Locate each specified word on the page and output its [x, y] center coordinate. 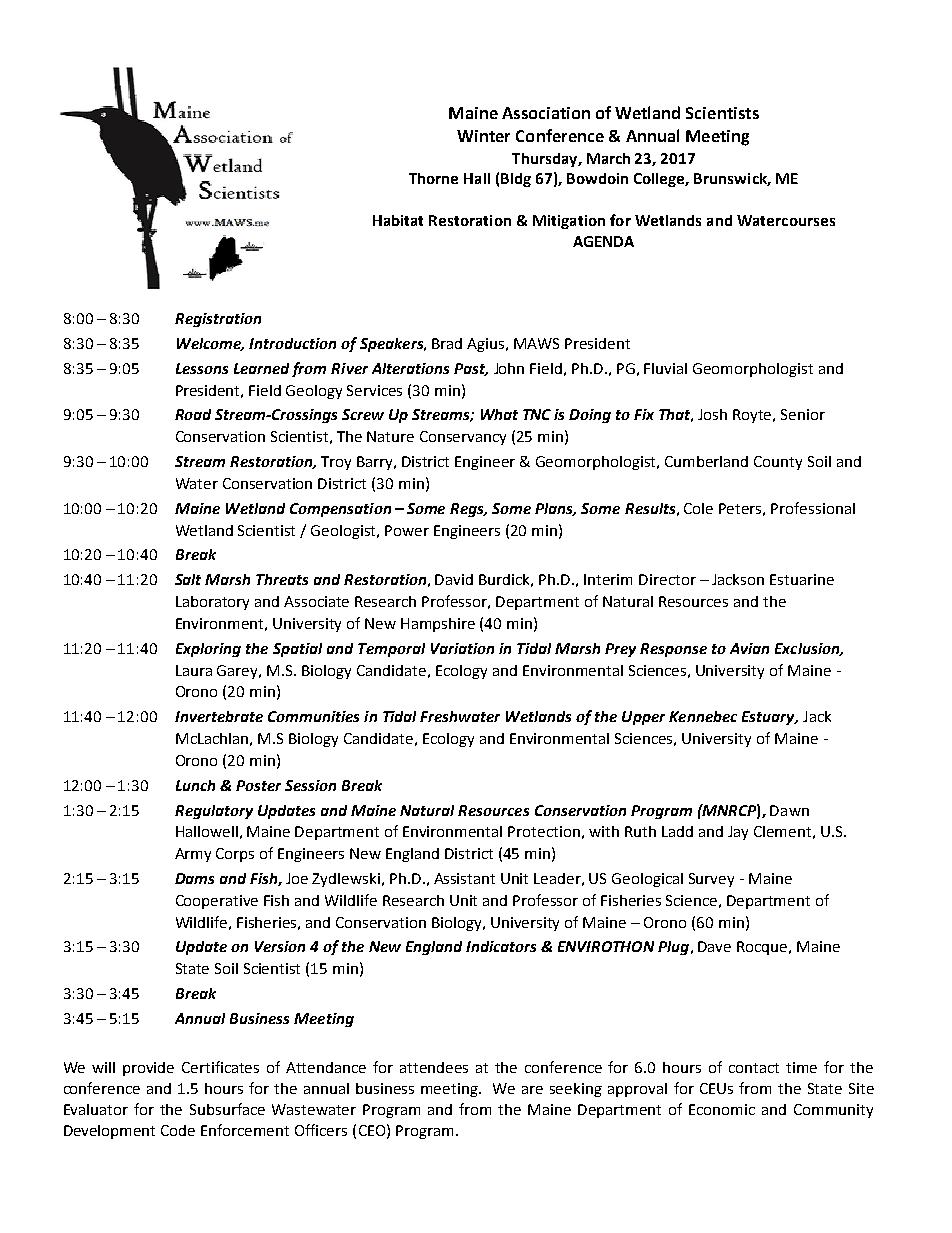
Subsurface [227, 1109]
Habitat [398, 220]
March [608, 158]
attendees [434, 1067]
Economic [722, 1109]
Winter [483, 136]
